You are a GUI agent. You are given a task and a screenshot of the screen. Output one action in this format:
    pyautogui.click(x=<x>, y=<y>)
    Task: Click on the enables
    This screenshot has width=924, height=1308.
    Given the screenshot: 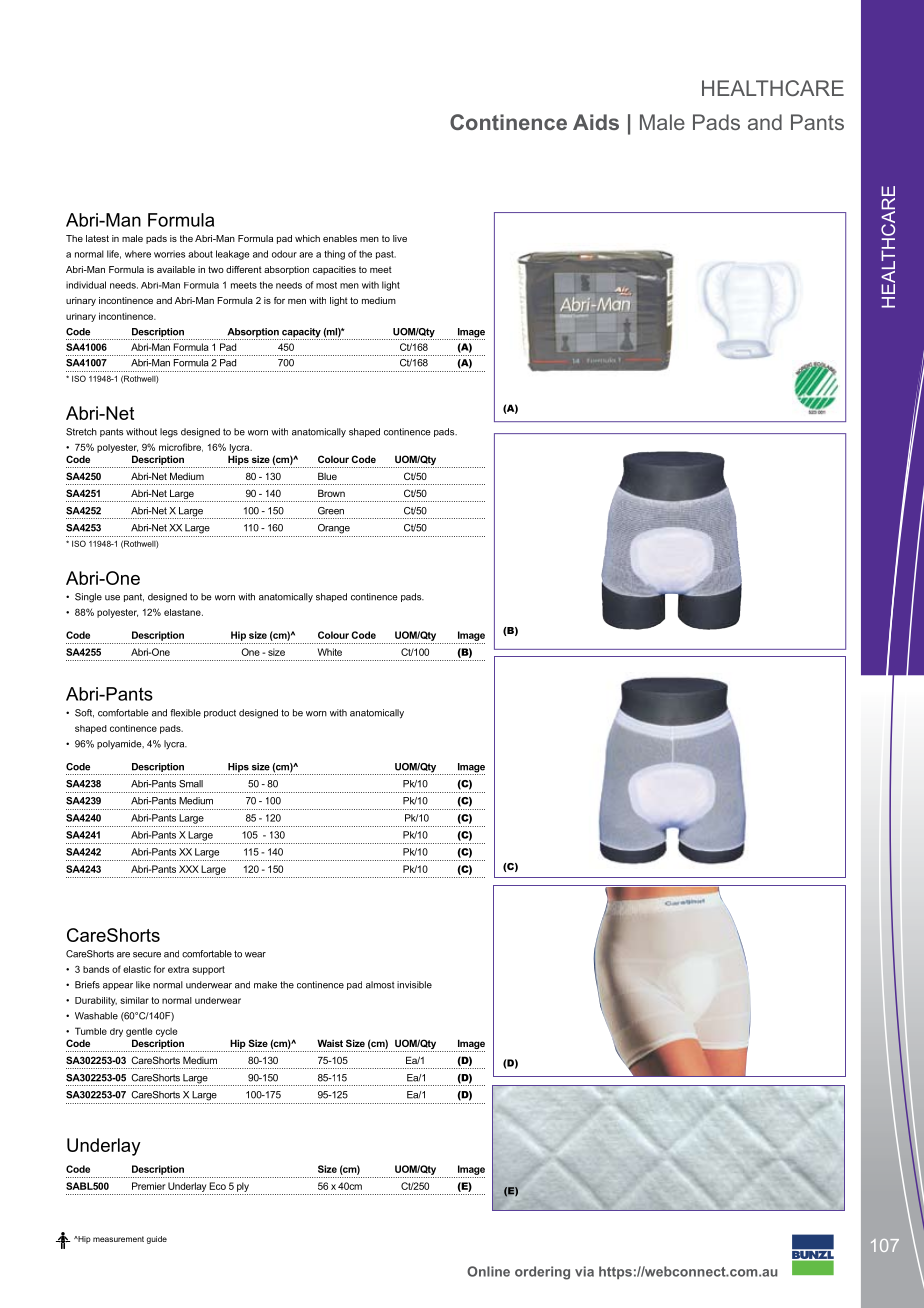 What is the action you would take?
    pyautogui.click(x=340, y=238)
